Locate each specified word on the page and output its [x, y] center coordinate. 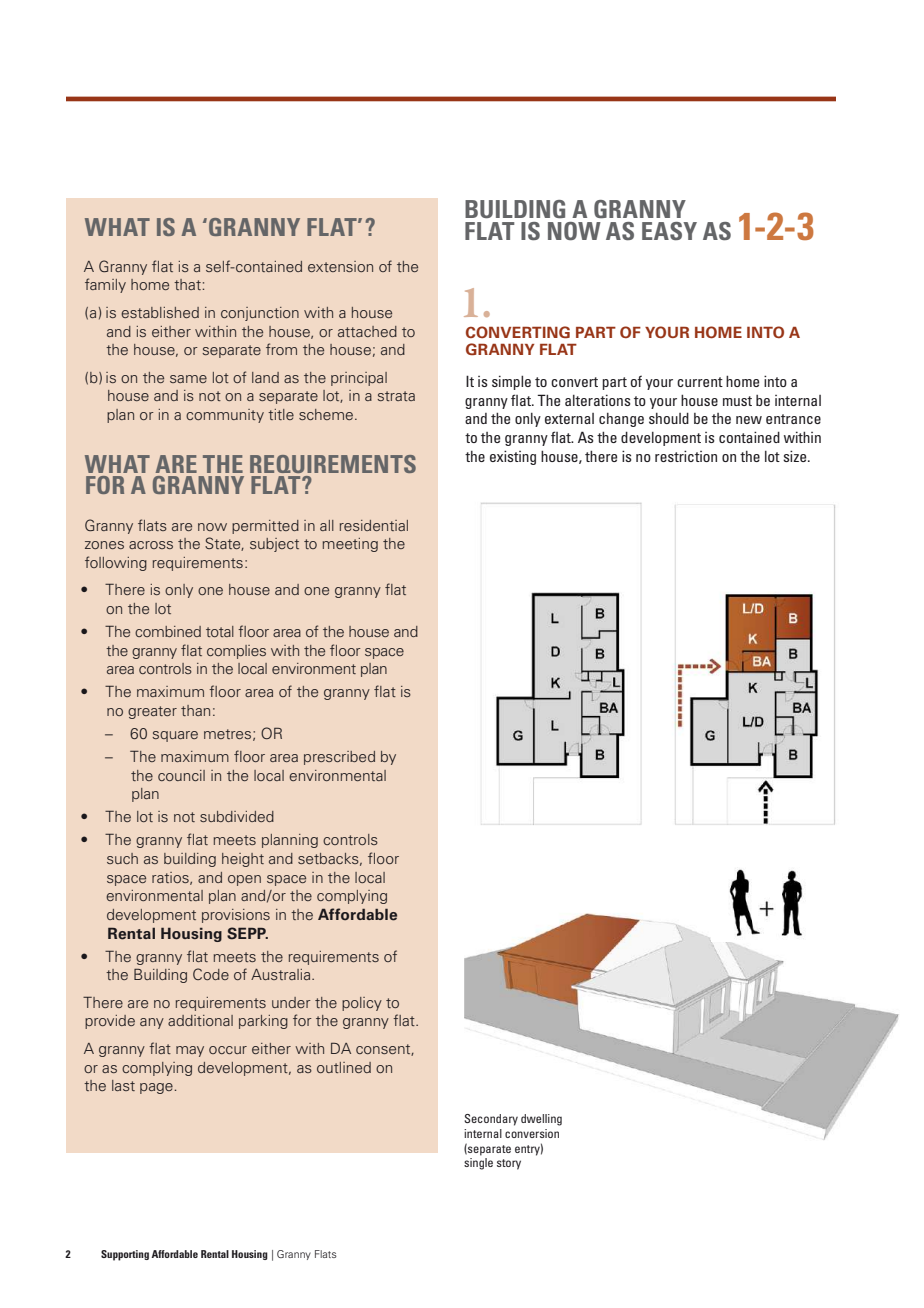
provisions [236, 916]
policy [362, 1004]
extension [340, 266]
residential [374, 525]
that [187, 284]
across [151, 545]
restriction [686, 456]
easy [669, 231]
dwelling [541, 1120]
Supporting [125, 1255]
